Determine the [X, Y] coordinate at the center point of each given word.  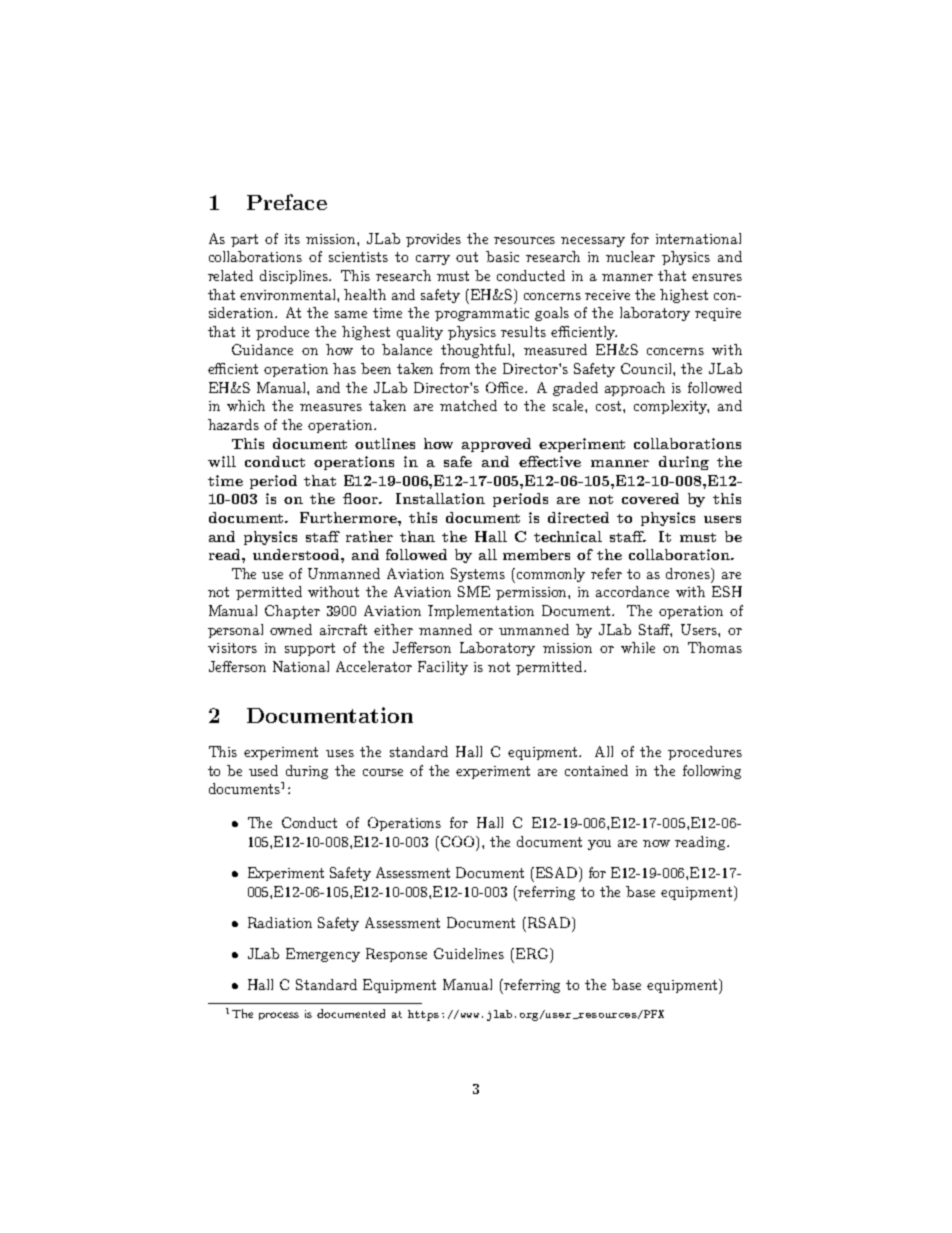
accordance [632, 591]
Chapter [292, 612]
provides [433, 240]
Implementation [481, 612]
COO [457, 841]
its [292, 239]
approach [635, 389]
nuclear [630, 256]
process [279, 1016]
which [246, 405]
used [263, 770]
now [656, 843]
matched [468, 405]
